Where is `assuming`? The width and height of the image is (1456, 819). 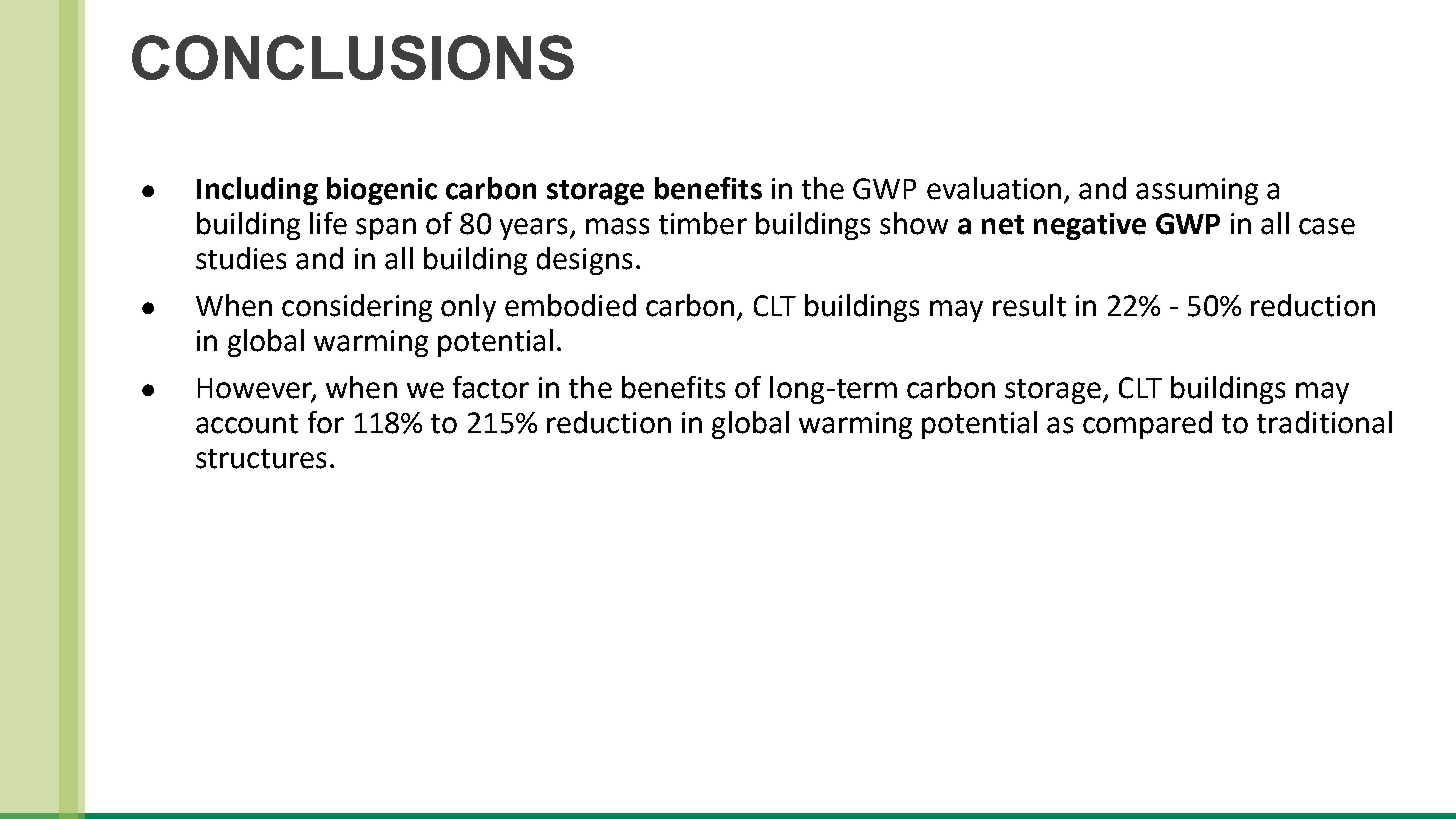
assuming is located at coordinates (1197, 191).
